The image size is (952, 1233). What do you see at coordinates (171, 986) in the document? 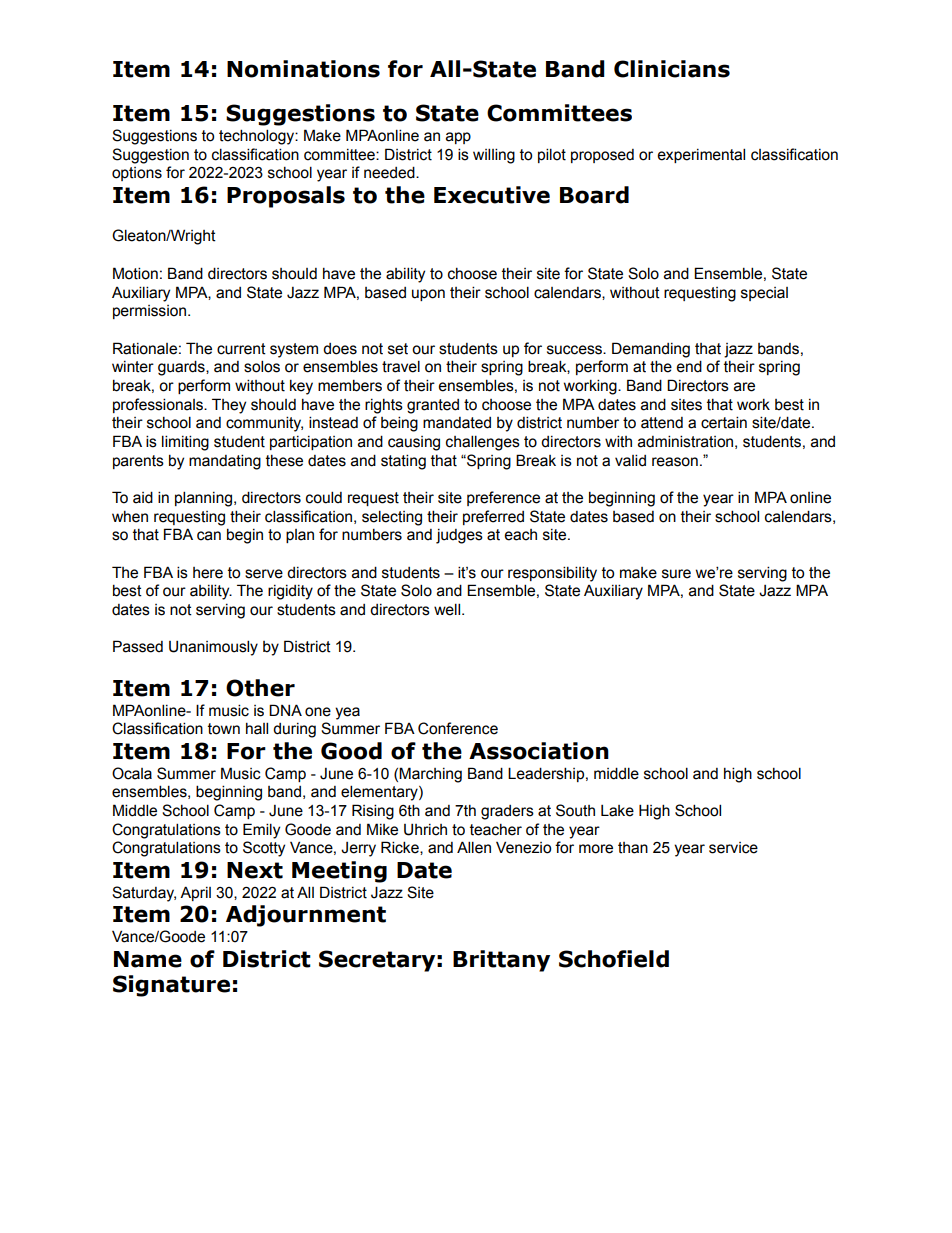
I see `Signature` at bounding box center [171, 986].
